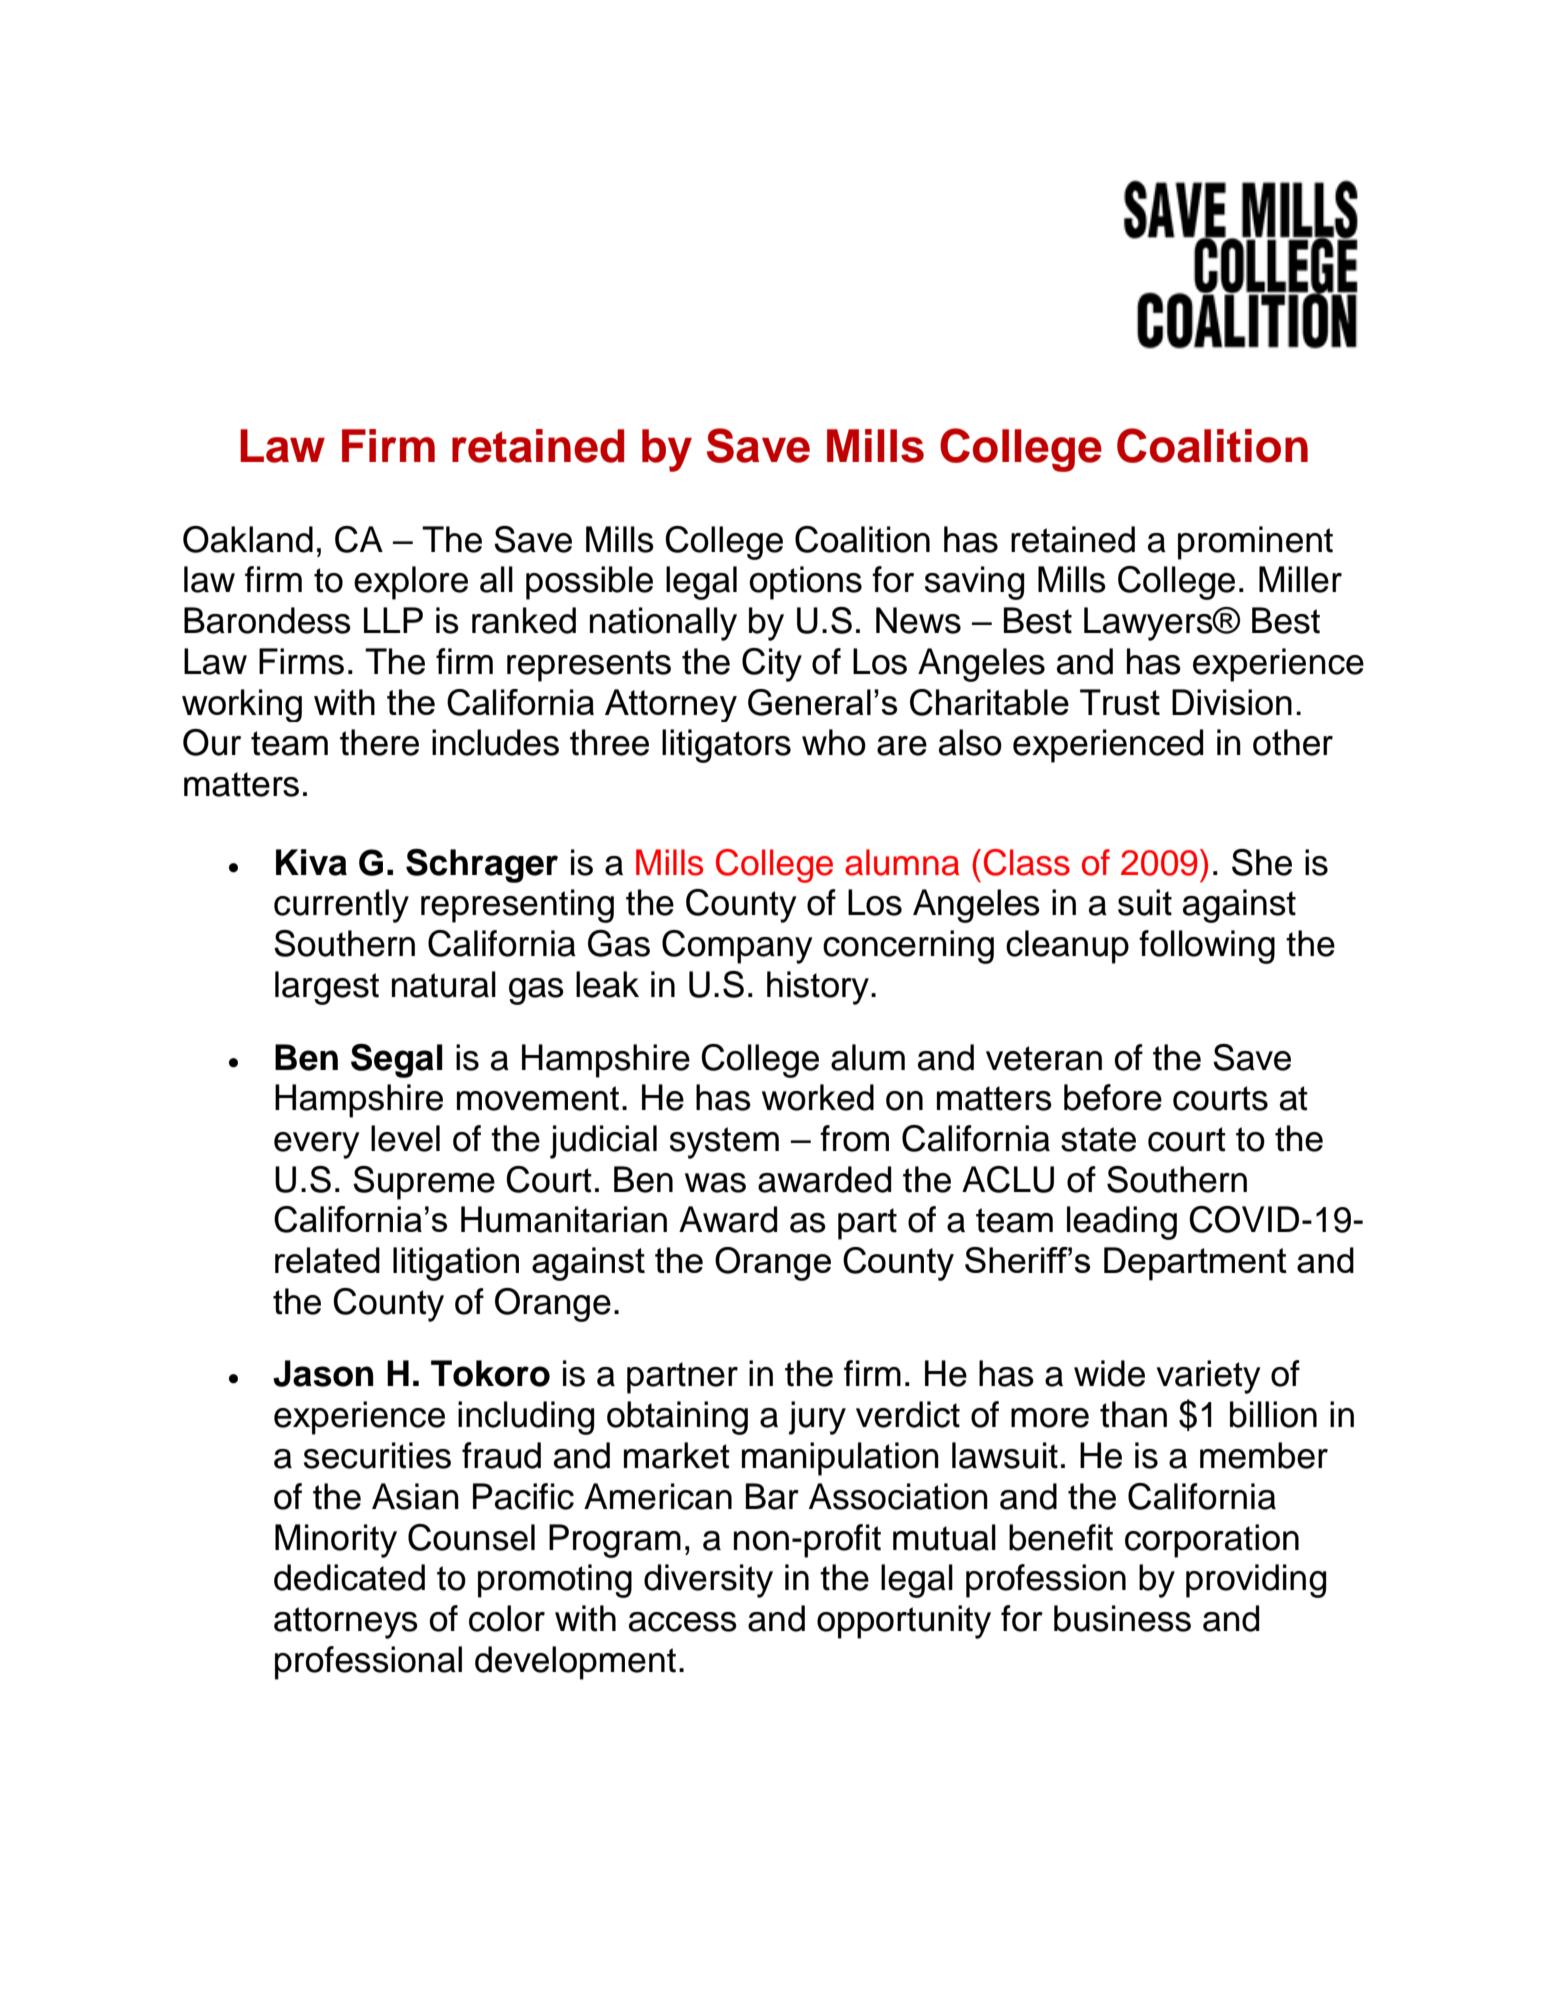 The width and height of the screenshot is (1548, 2003). Describe the element at coordinates (805, 583) in the screenshot. I see `options` at that location.
